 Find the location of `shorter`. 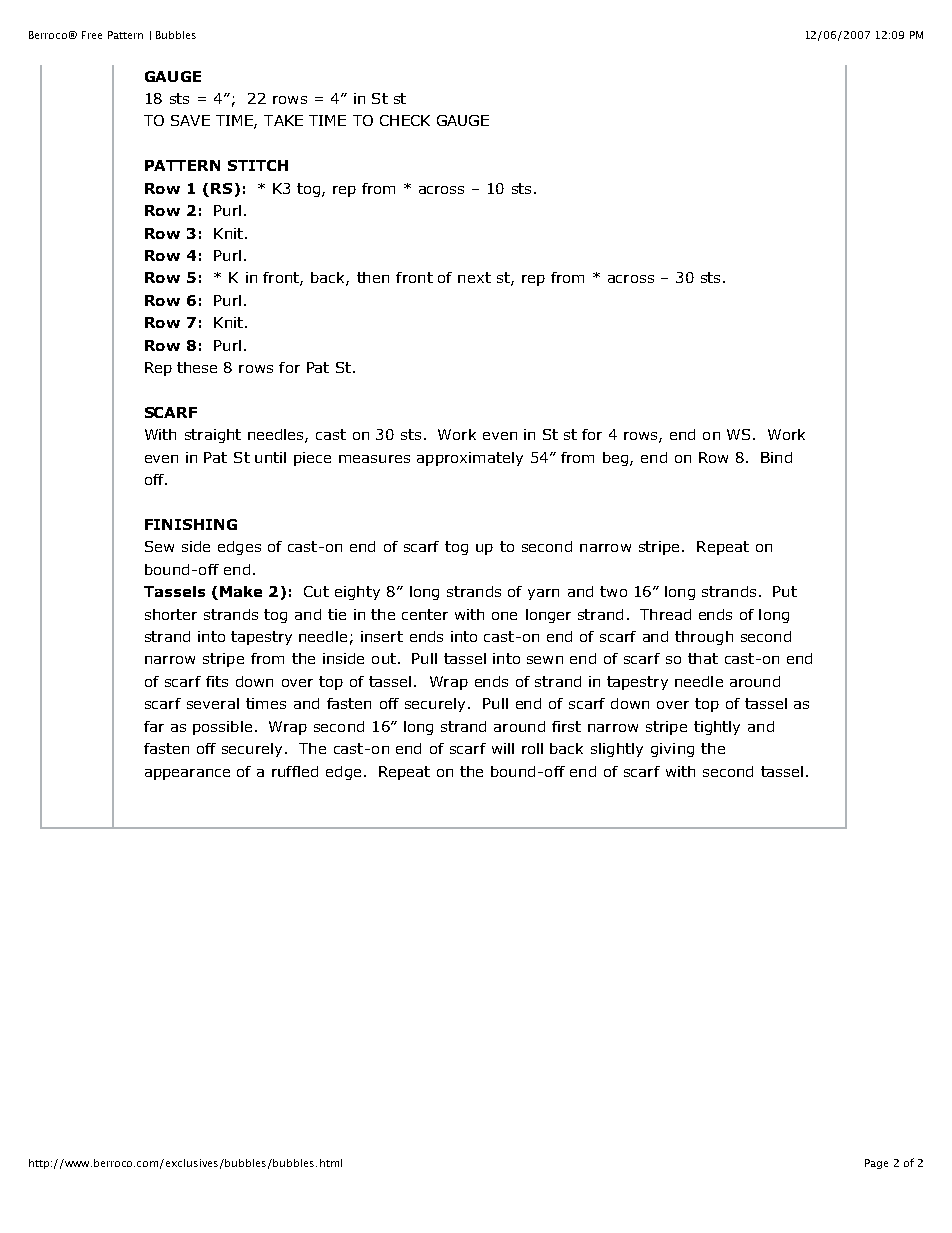

shorter is located at coordinates (171, 614).
